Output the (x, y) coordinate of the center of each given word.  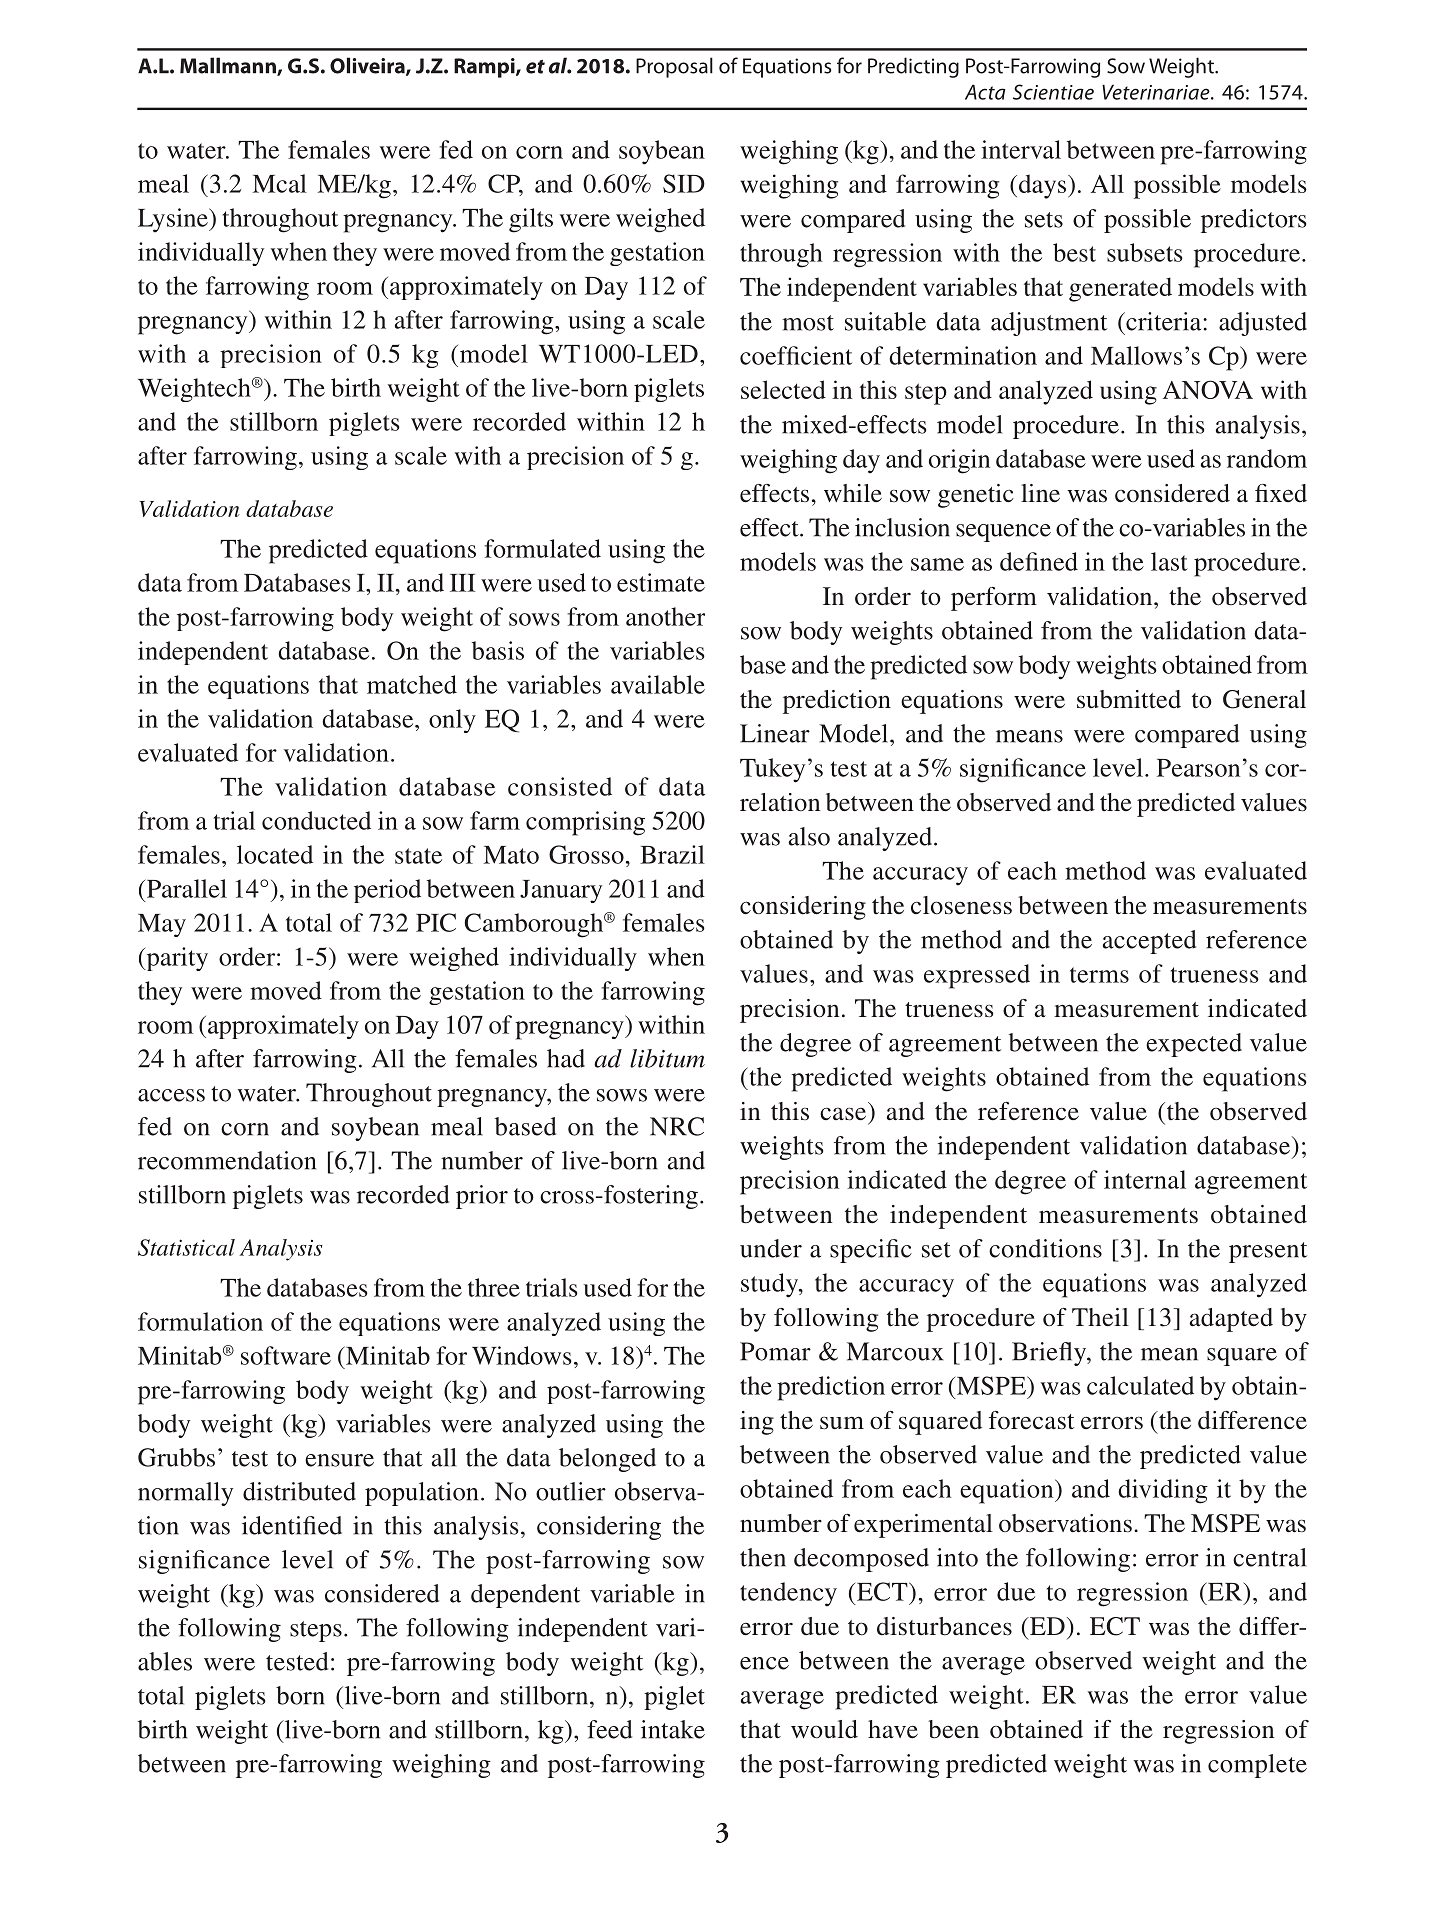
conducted (316, 820)
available (658, 684)
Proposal (674, 67)
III (462, 583)
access (171, 1095)
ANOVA (1208, 389)
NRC (677, 1126)
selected (783, 389)
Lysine (174, 220)
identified (292, 1525)
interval (1021, 149)
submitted (1129, 699)
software (286, 1355)
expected (1194, 1045)
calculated (1140, 1385)
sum (842, 1423)
